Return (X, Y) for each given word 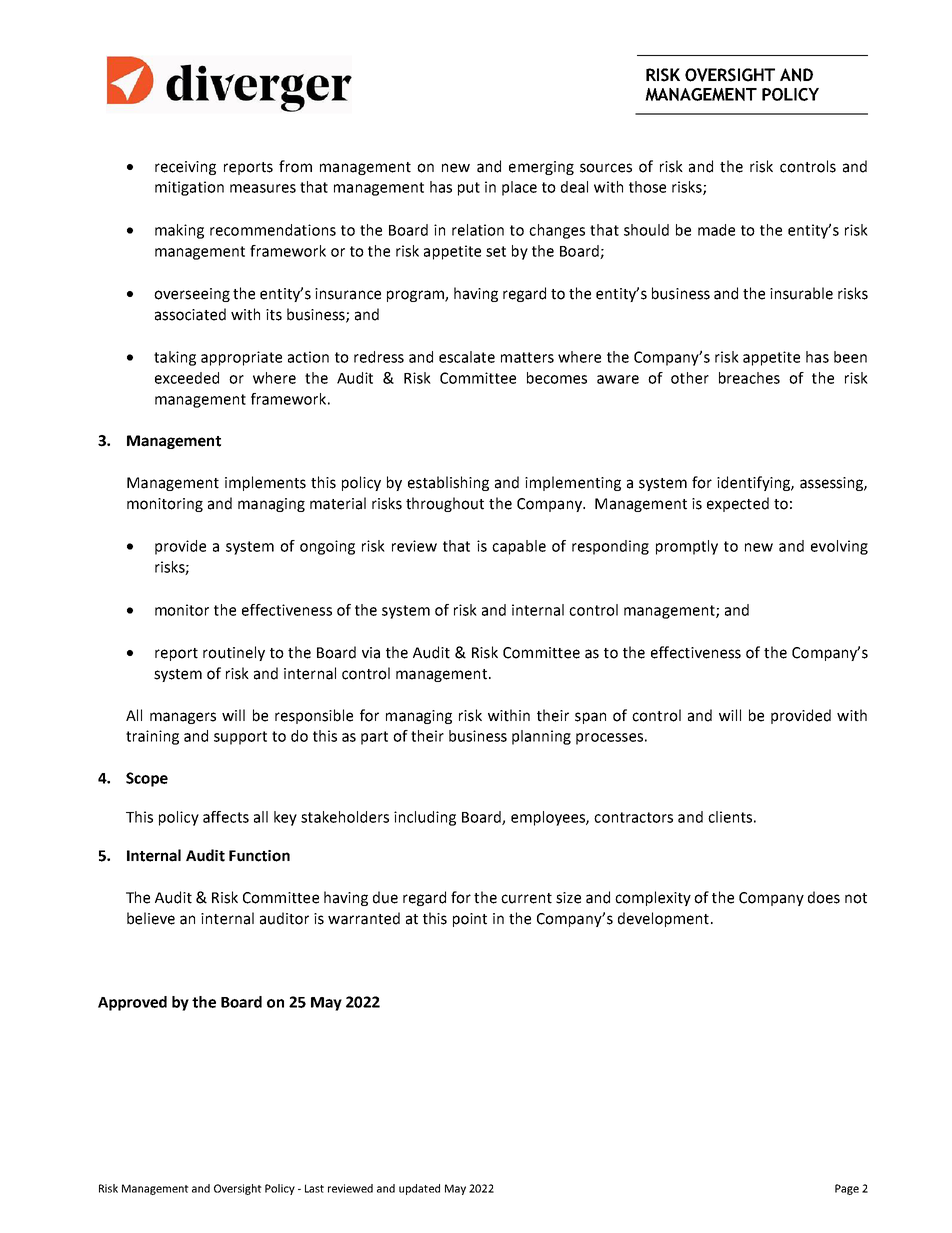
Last (314, 1188)
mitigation (189, 188)
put (469, 189)
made (716, 230)
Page (847, 1189)
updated (419, 1189)
